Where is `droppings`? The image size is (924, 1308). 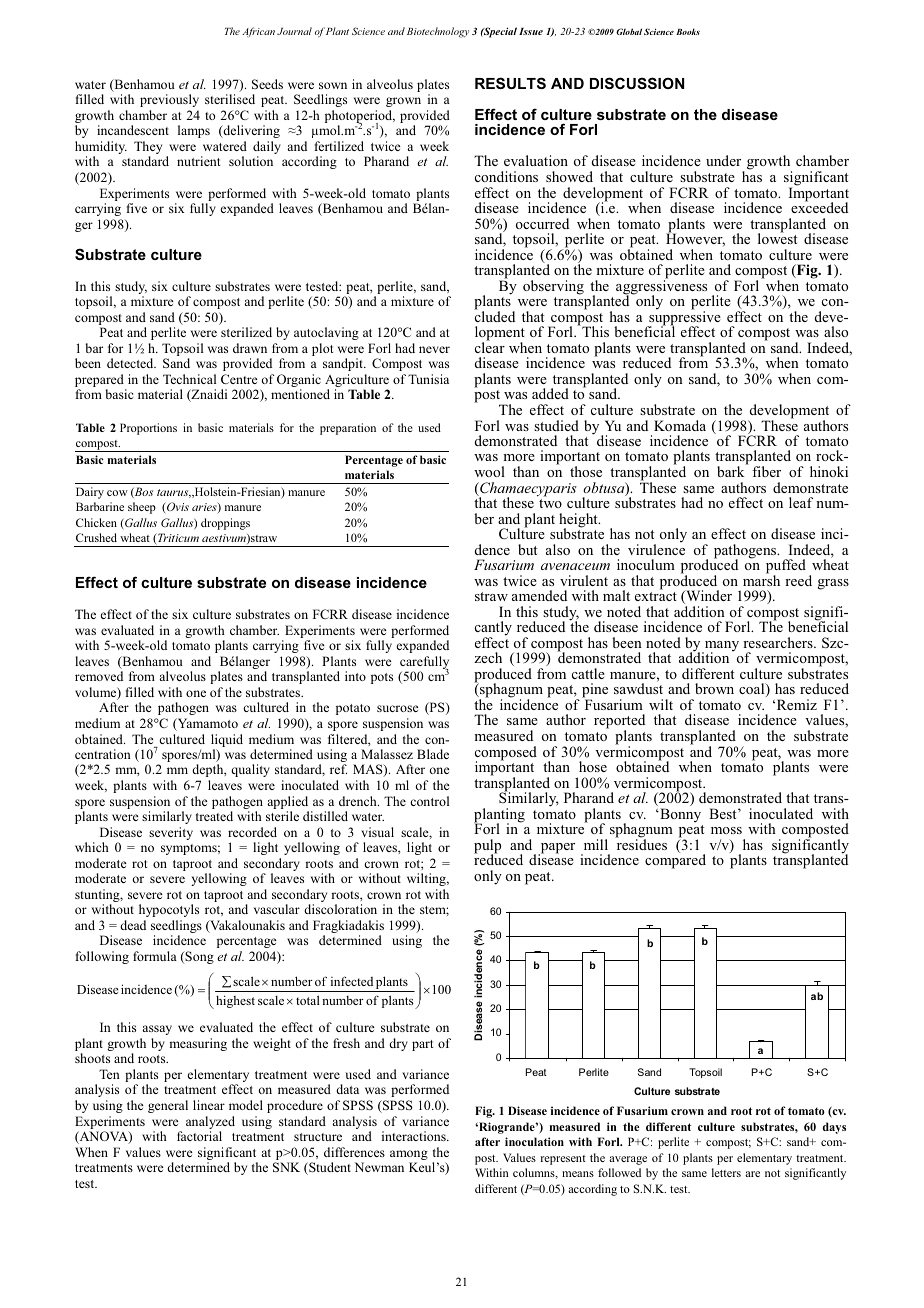
droppings is located at coordinates (225, 524).
